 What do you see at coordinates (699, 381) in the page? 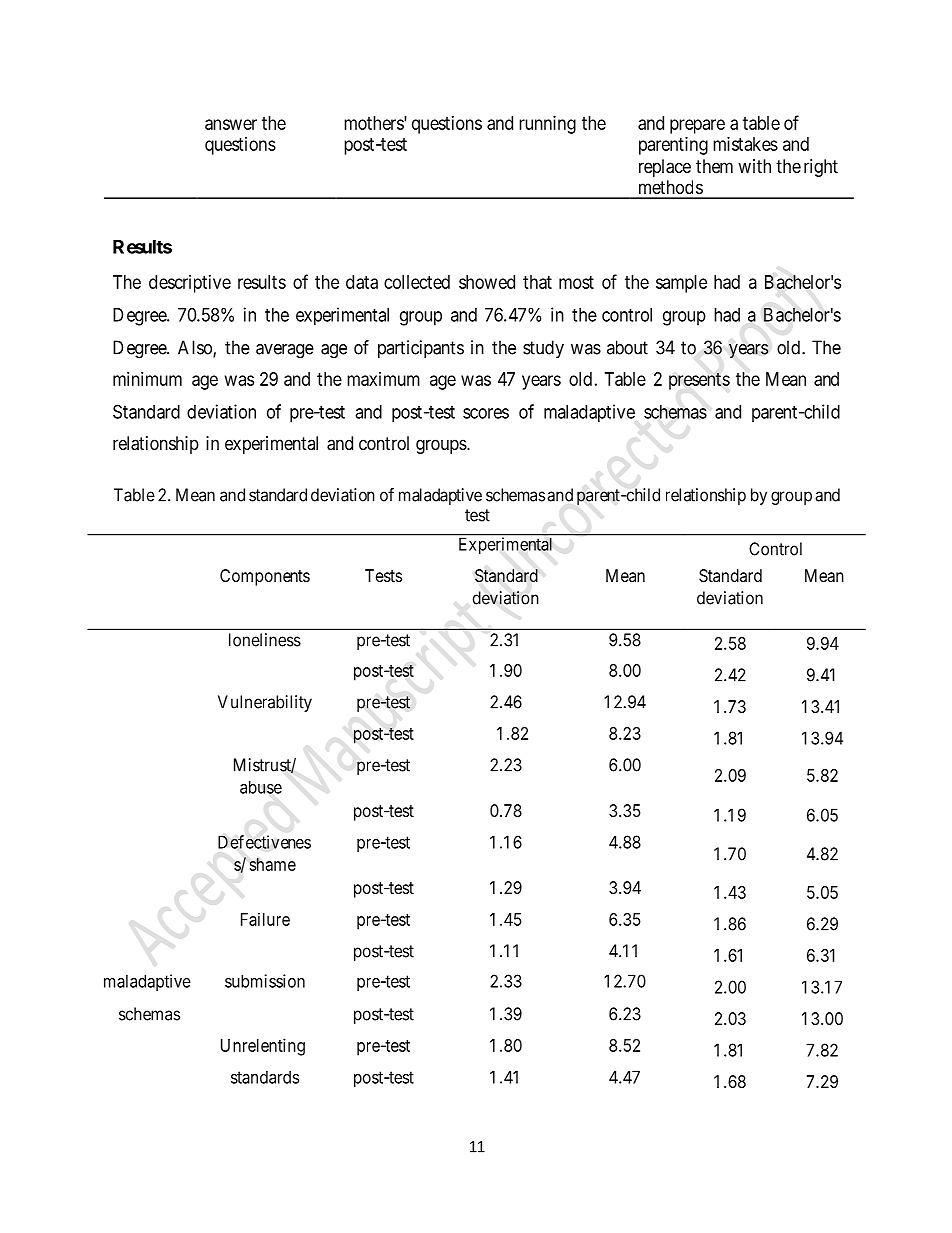
I see `presents` at bounding box center [699, 381].
